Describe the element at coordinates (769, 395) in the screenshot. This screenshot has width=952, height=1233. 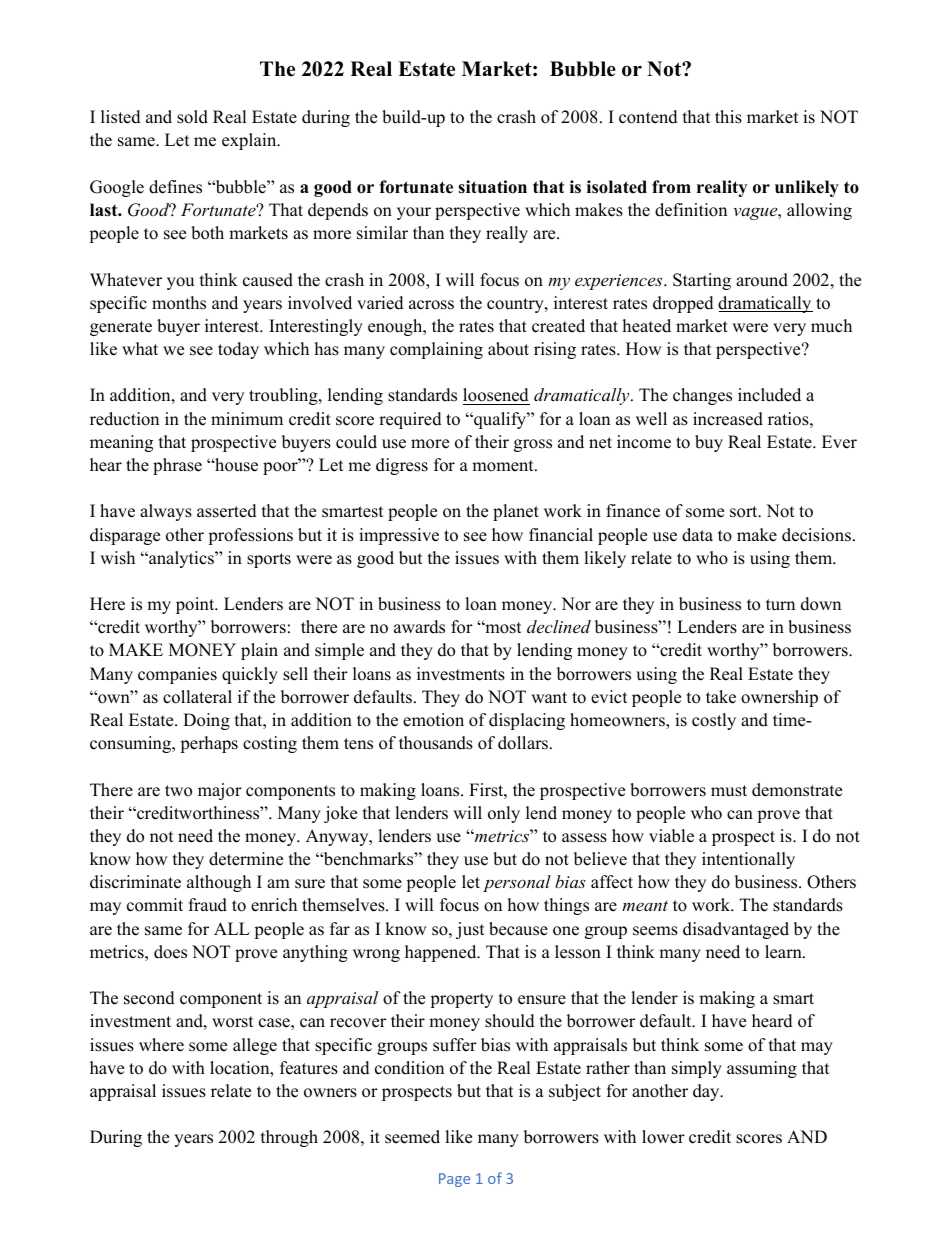
I see `included` at that location.
